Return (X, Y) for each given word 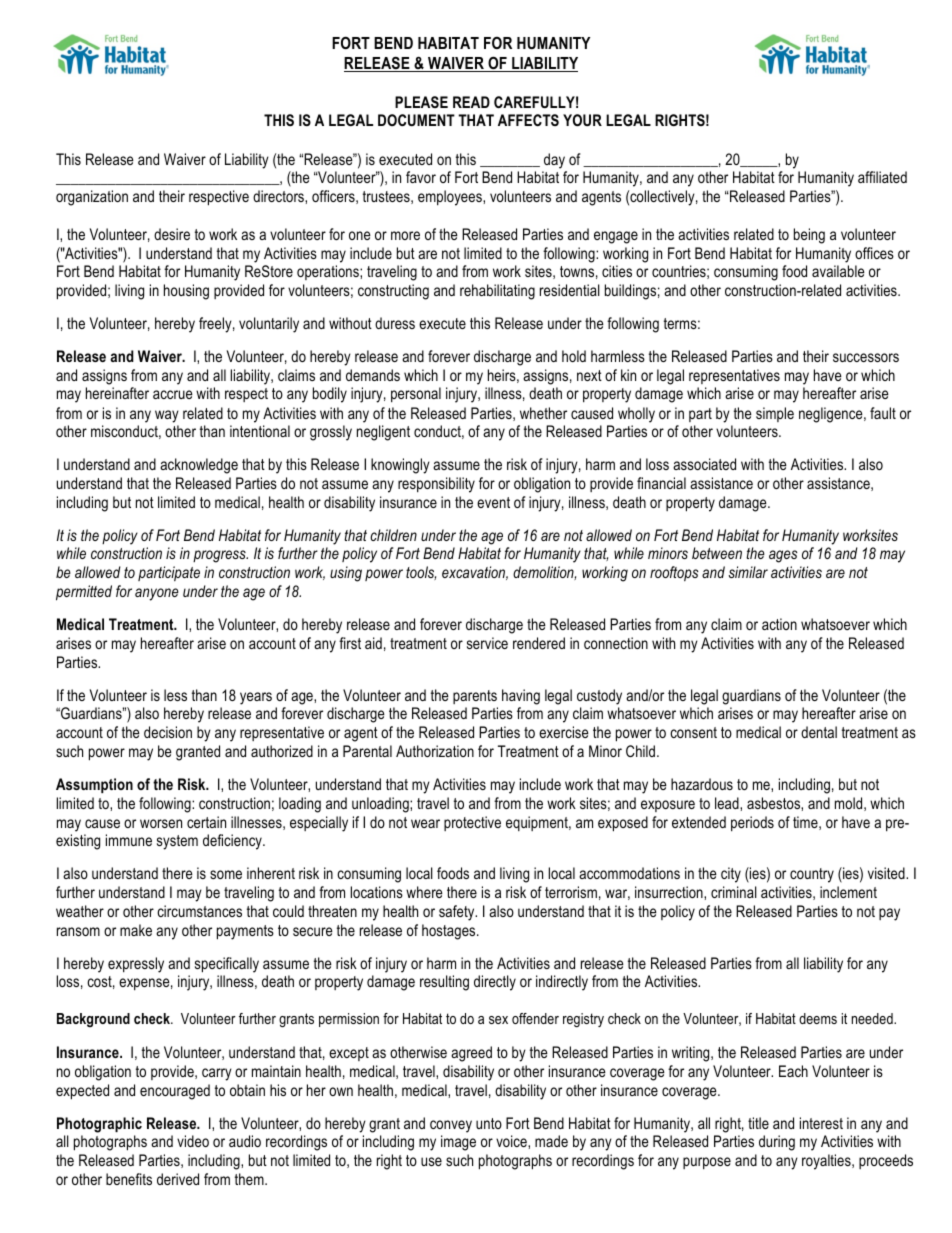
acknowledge (199, 466)
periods (752, 823)
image (458, 1143)
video (193, 1141)
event (493, 502)
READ (471, 102)
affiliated (882, 177)
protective (472, 823)
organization (92, 198)
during (777, 1143)
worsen (161, 823)
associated (704, 464)
